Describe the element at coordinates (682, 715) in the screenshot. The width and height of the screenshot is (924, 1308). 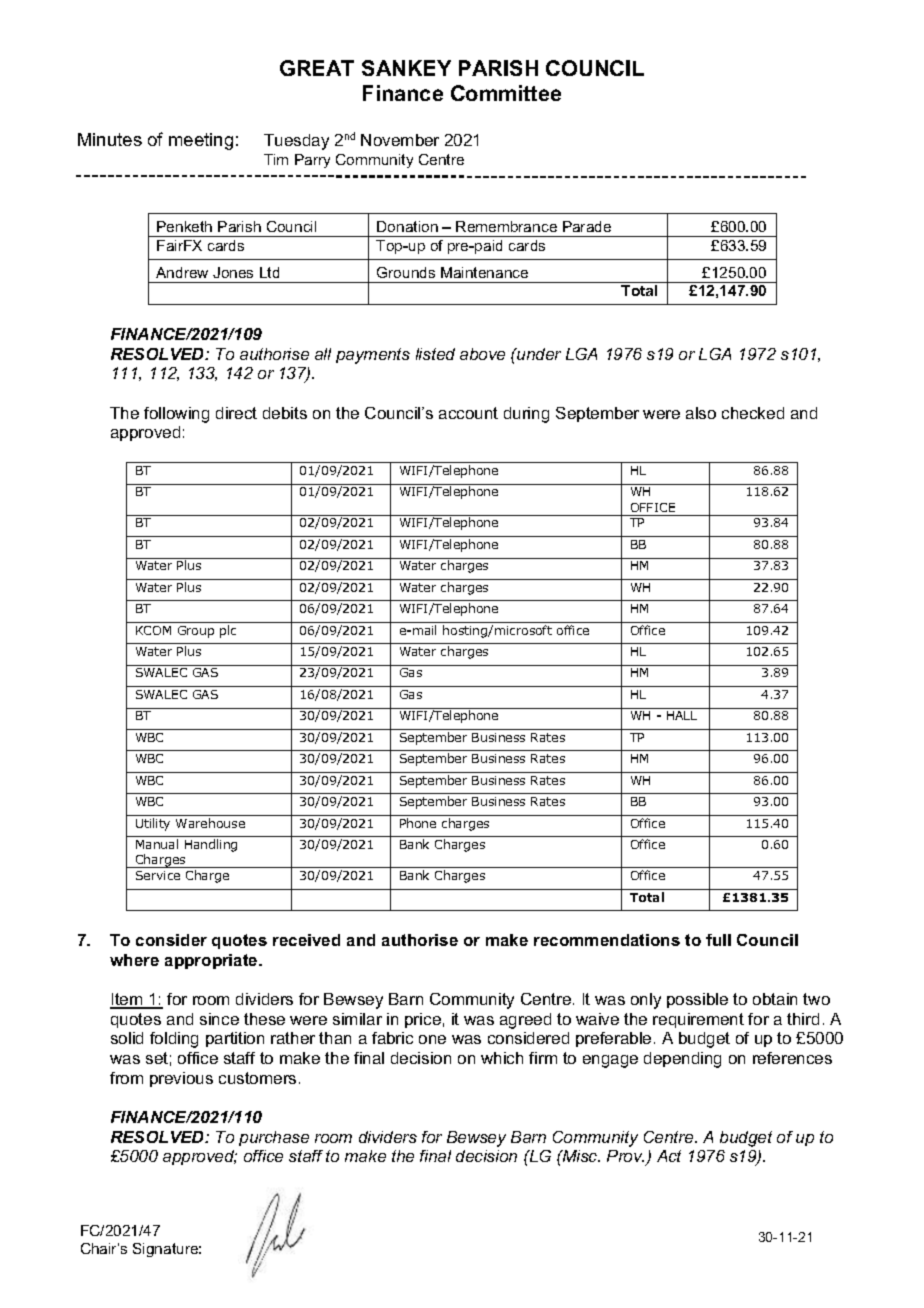
I see `HALL` at that location.
